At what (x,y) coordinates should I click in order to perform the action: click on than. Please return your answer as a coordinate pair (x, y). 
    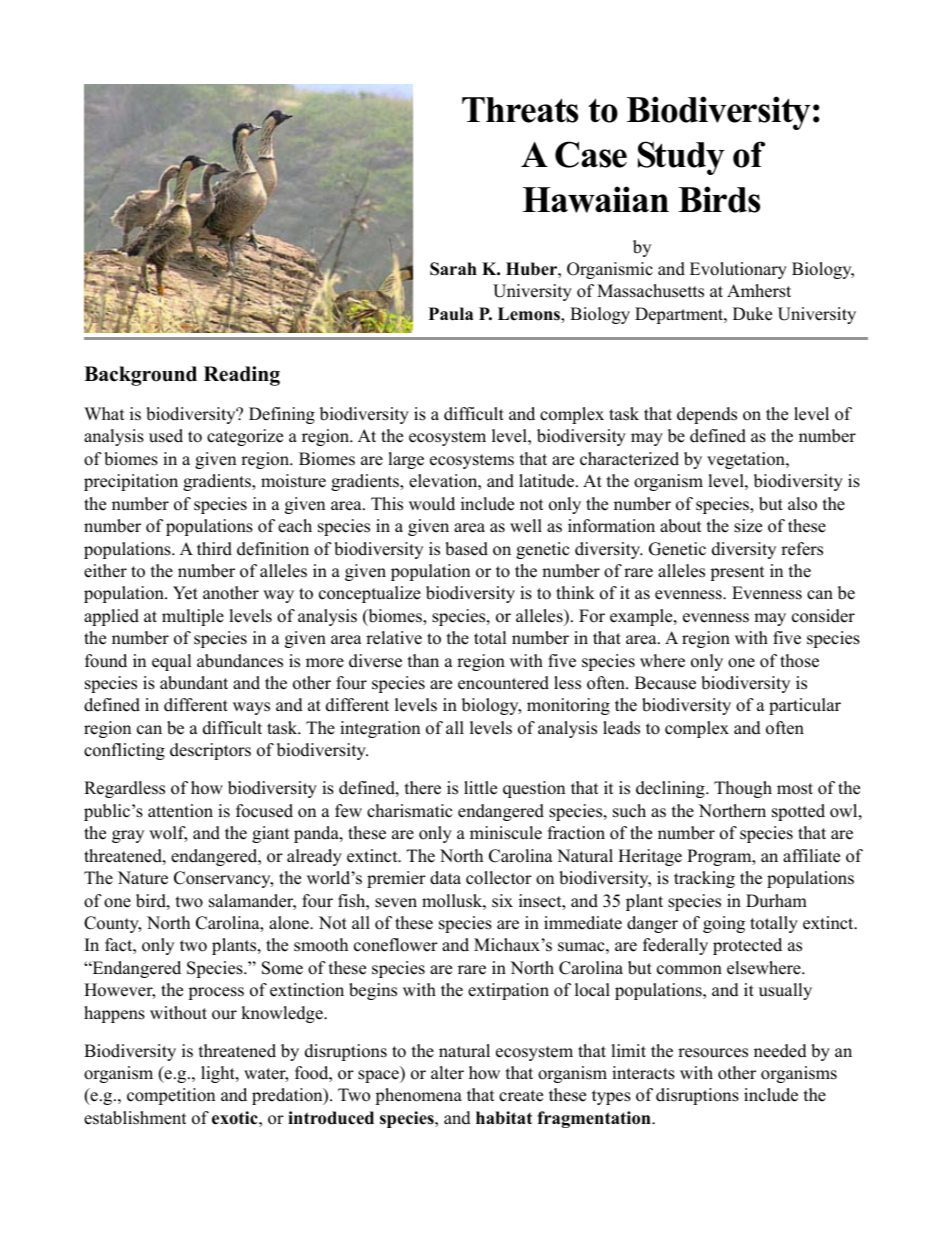
    Looking at the image, I should click on (423, 660).
